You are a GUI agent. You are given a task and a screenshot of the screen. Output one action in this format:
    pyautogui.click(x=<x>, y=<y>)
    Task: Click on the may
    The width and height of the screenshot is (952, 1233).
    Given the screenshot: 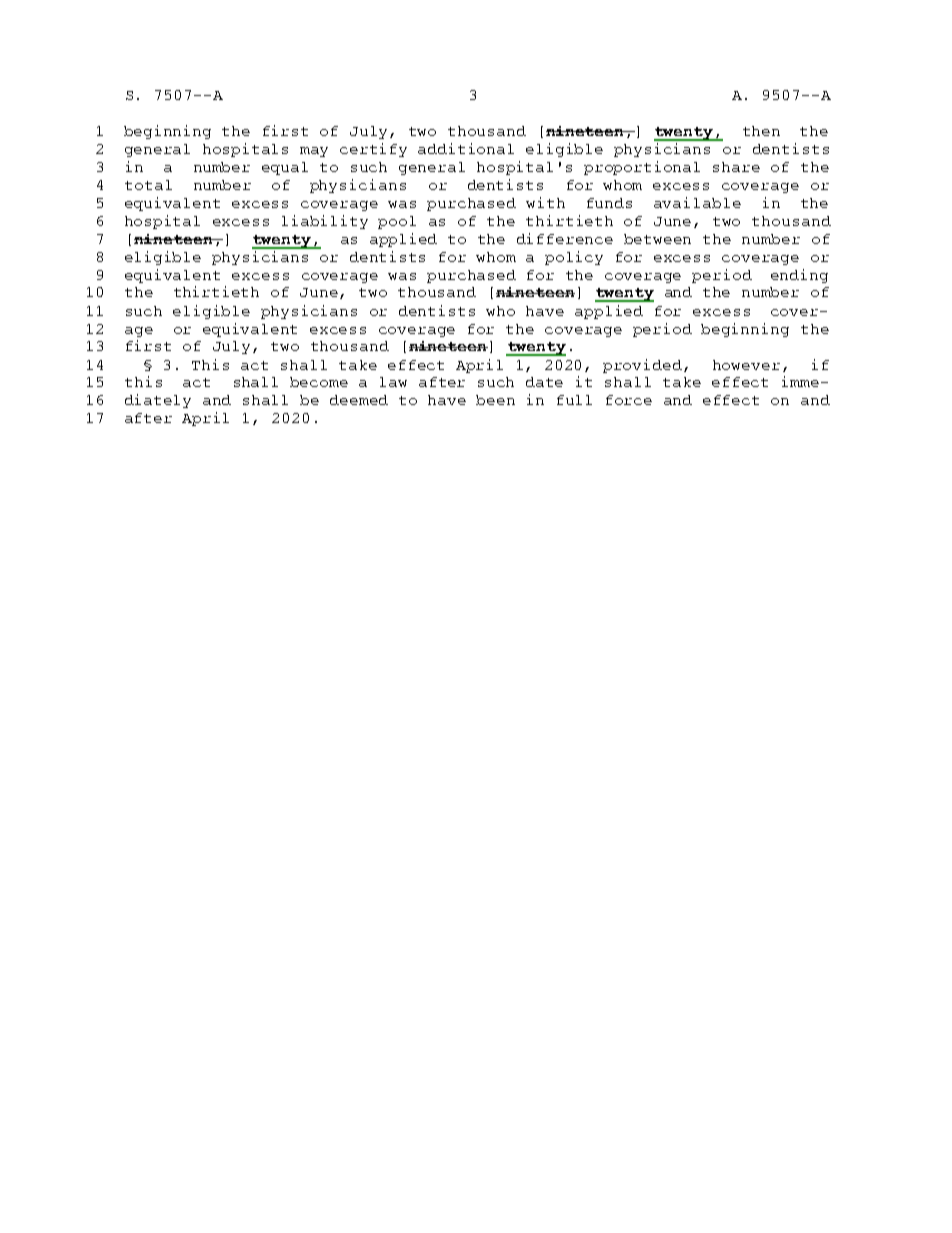 What is the action you would take?
    pyautogui.click(x=314, y=152)
